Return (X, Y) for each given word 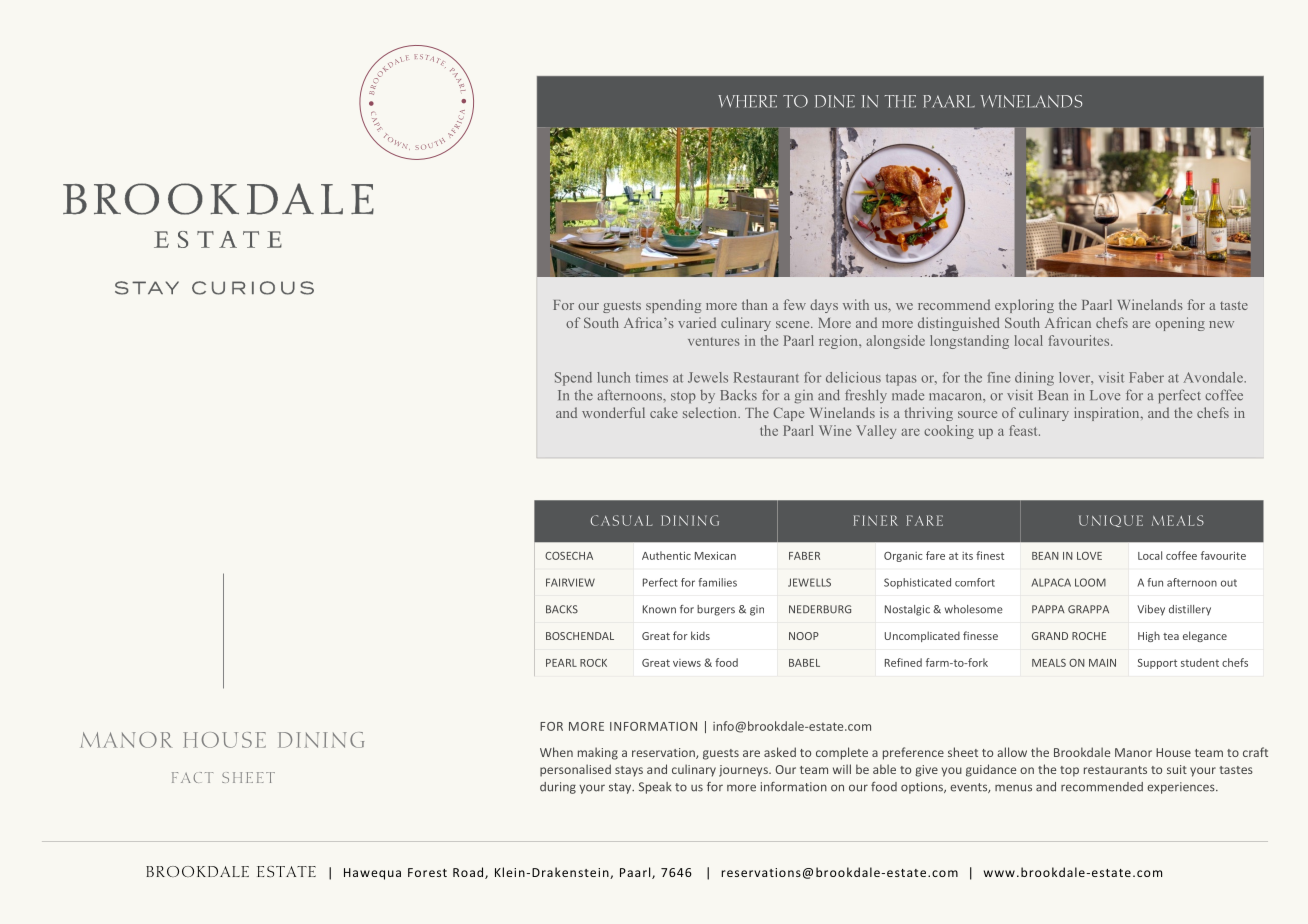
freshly (866, 396)
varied (697, 322)
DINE (835, 101)
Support (1157, 664)
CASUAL (622, 520)
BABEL (804, 663)
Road (469, 873)
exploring (1024, 306)
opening (1180, 324)
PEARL (561, 663)
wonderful (613, 412)
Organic (903, 557)
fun (1155, 582)
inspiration (1108, 414)
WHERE (747, 101)
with (856, 304)
